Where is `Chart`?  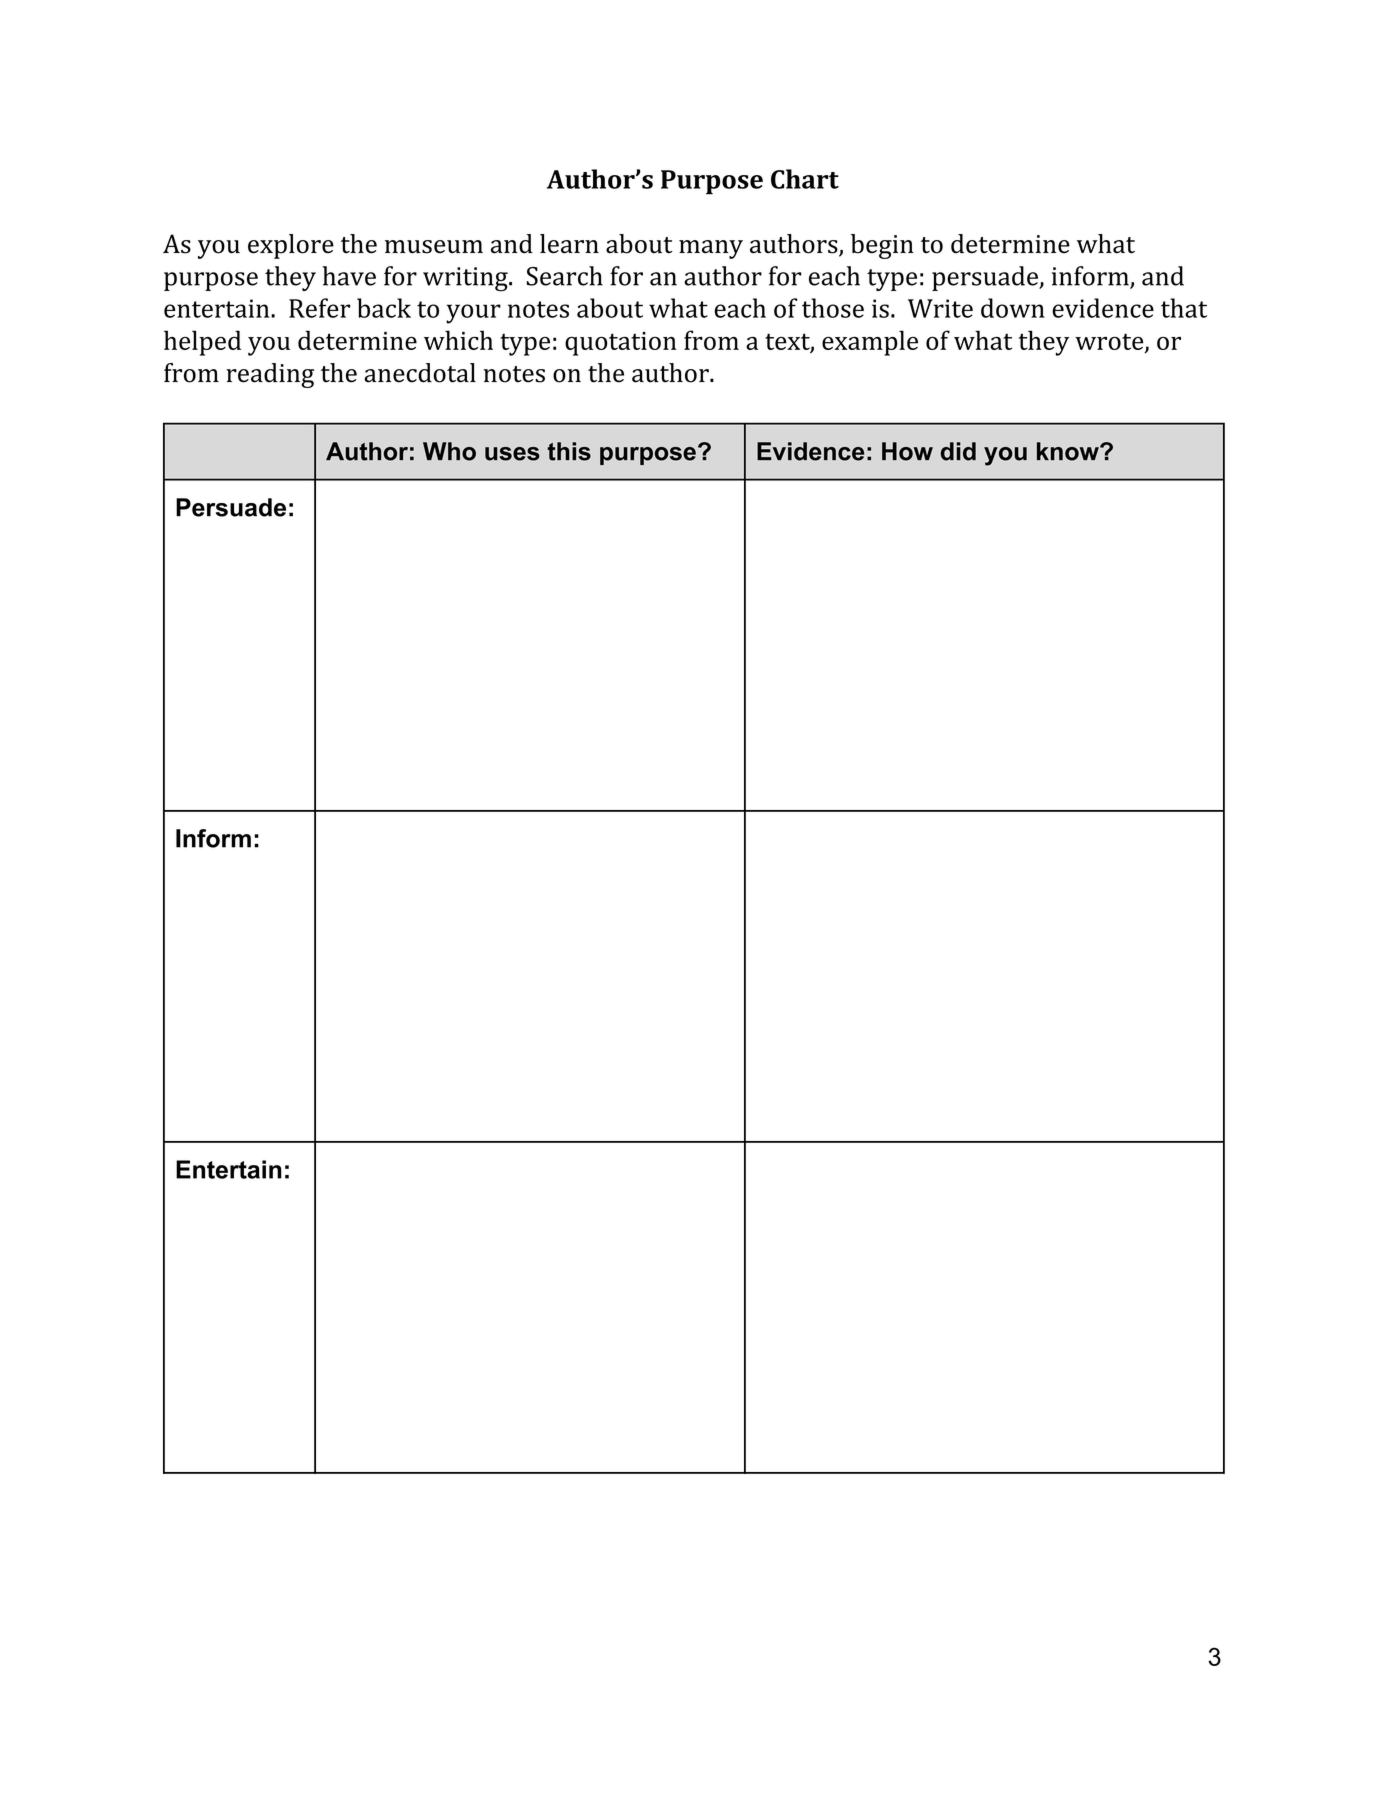
Chart is located at coordinates (805, 179).
